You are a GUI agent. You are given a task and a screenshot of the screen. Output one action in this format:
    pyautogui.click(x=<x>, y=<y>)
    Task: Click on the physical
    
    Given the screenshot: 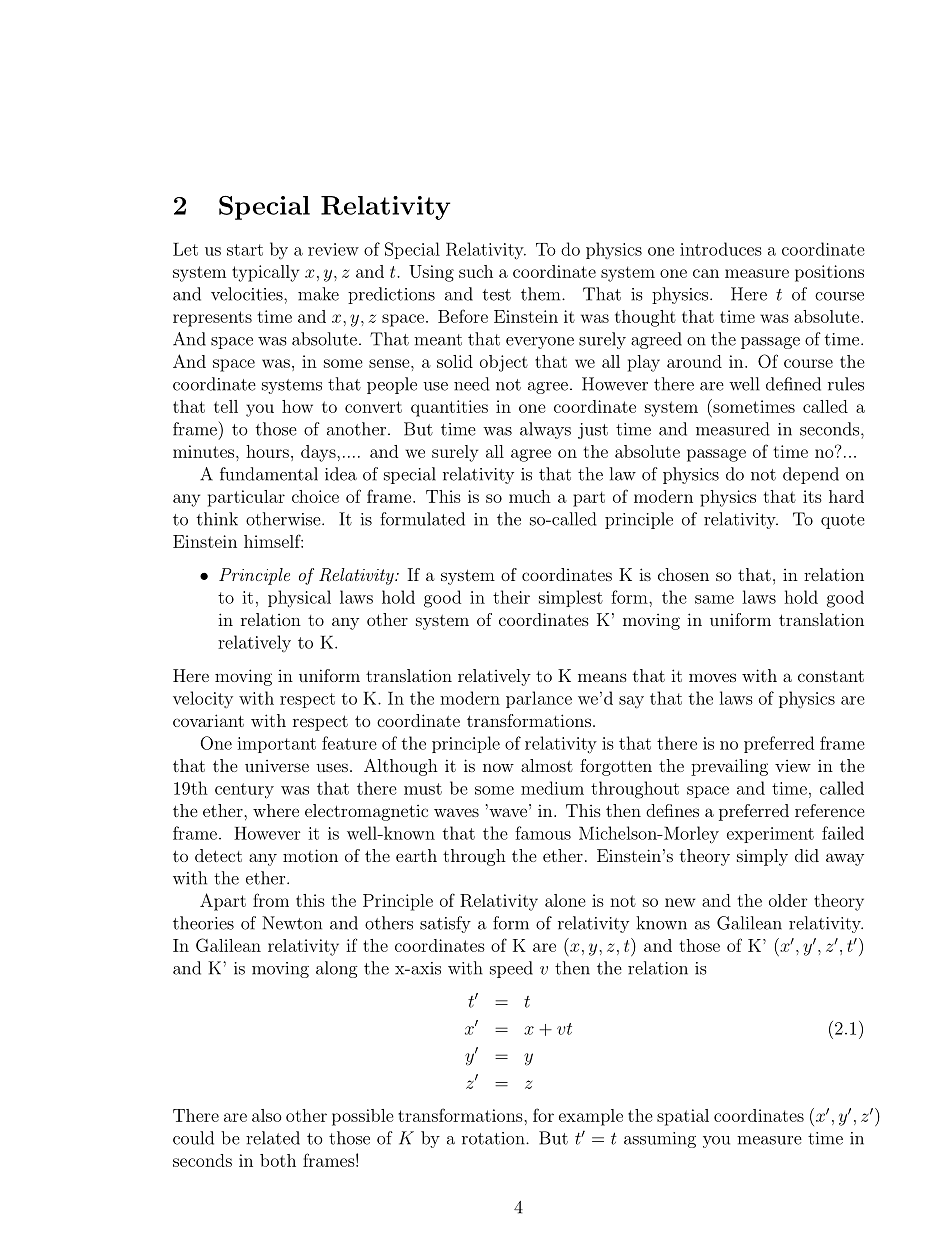 What is the action you would take?
    pyautogui.click(x=299, y=599)
